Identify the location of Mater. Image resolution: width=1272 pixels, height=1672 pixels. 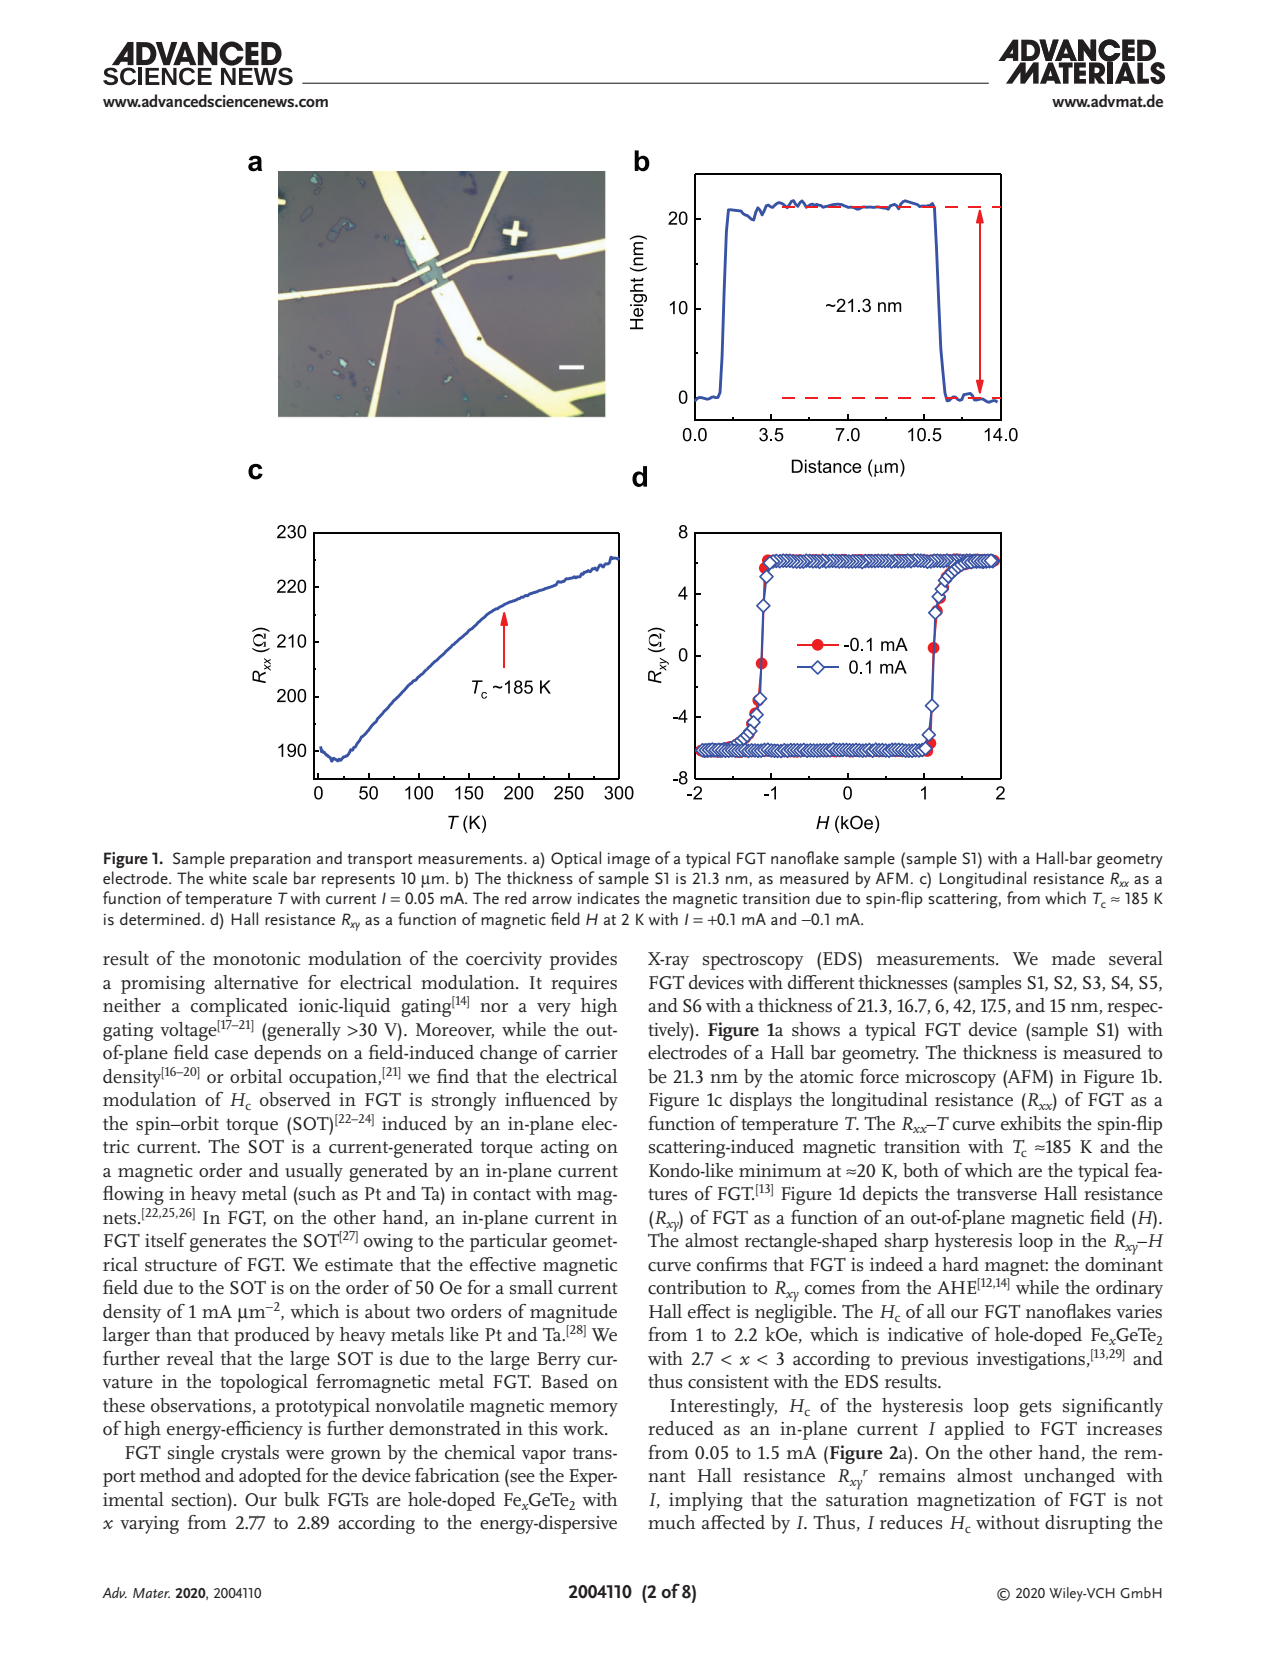
(151, 1593).
